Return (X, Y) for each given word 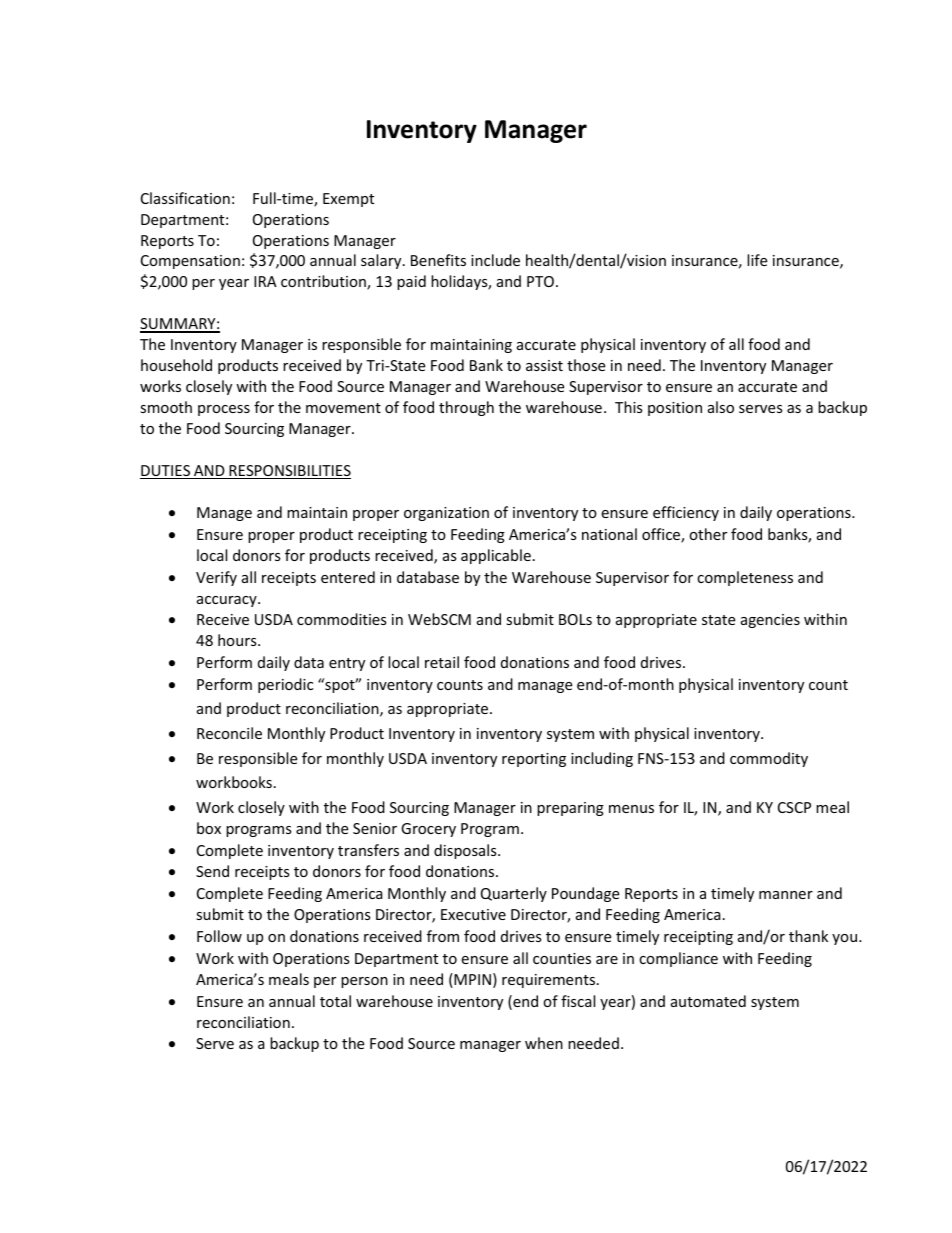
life (757, 260)
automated (708, 1001)
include (495, 260)
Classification (185, 198)
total (335, 1001)
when (544, 1043)
